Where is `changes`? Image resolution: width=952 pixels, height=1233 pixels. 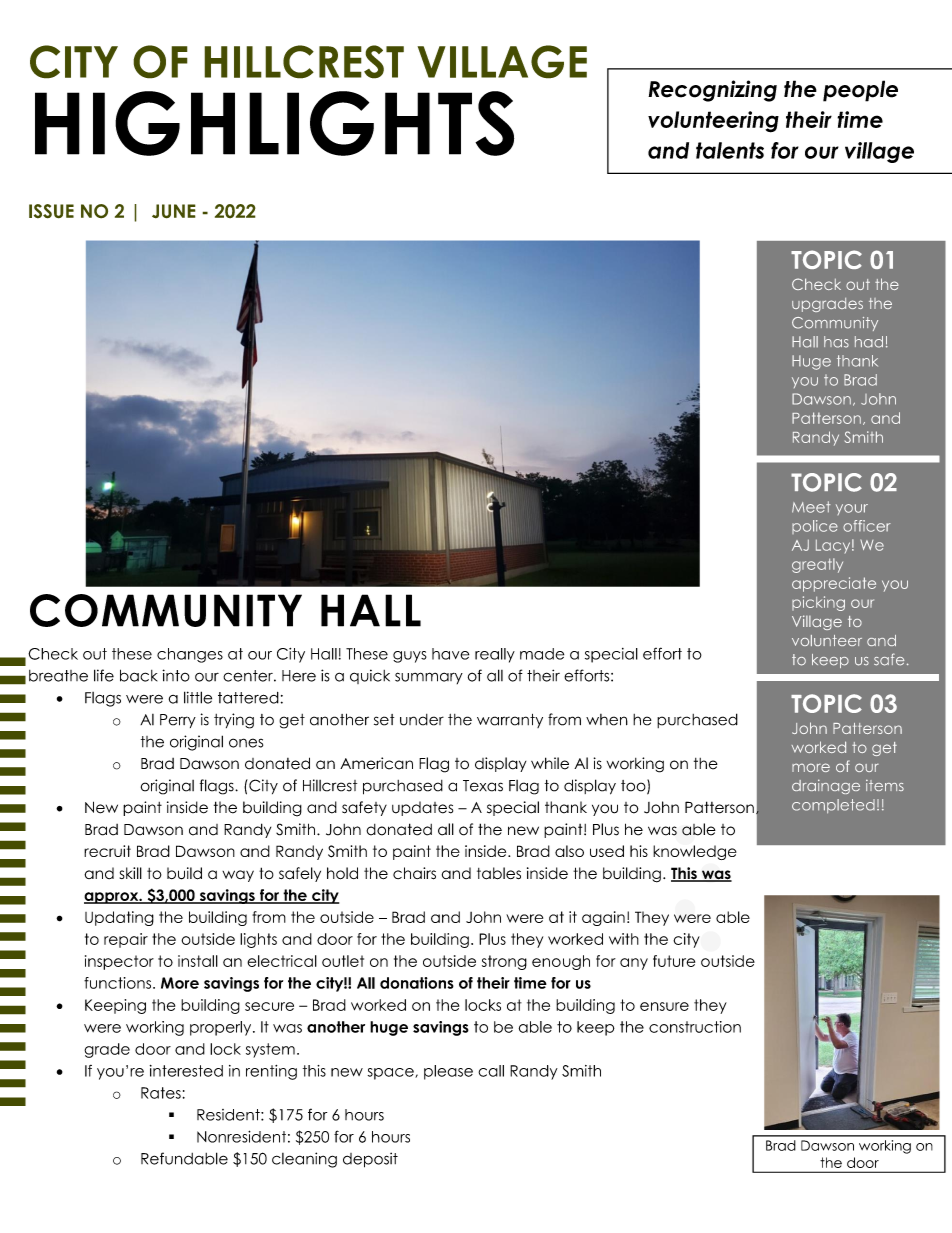
changes is located at coordinates (190, 655).
